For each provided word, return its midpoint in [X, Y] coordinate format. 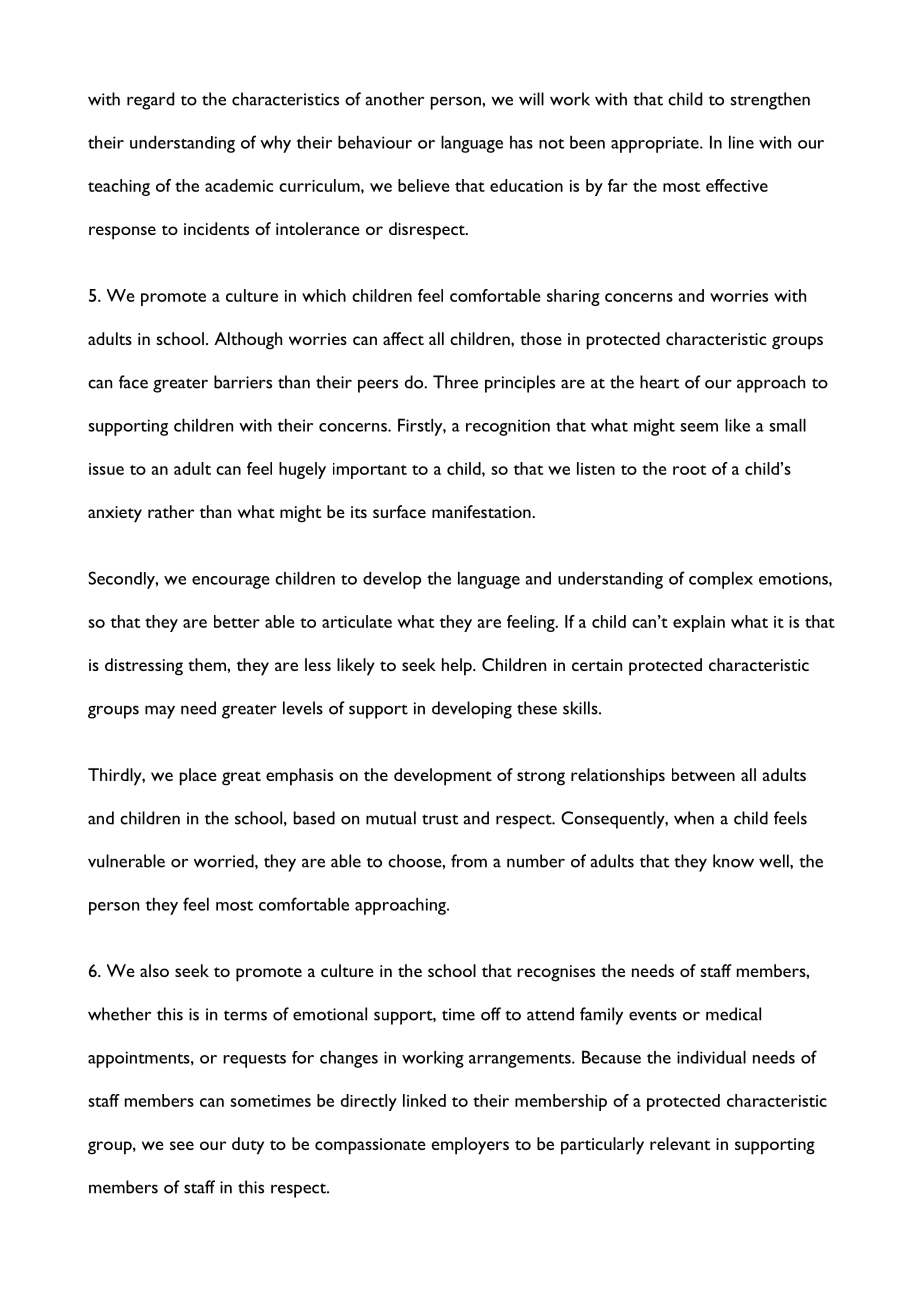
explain [699, 623]
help [458, 667]
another [394, 99]
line [741, 142]
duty [248, 1146]
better [237, 621]
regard [150, 101]
